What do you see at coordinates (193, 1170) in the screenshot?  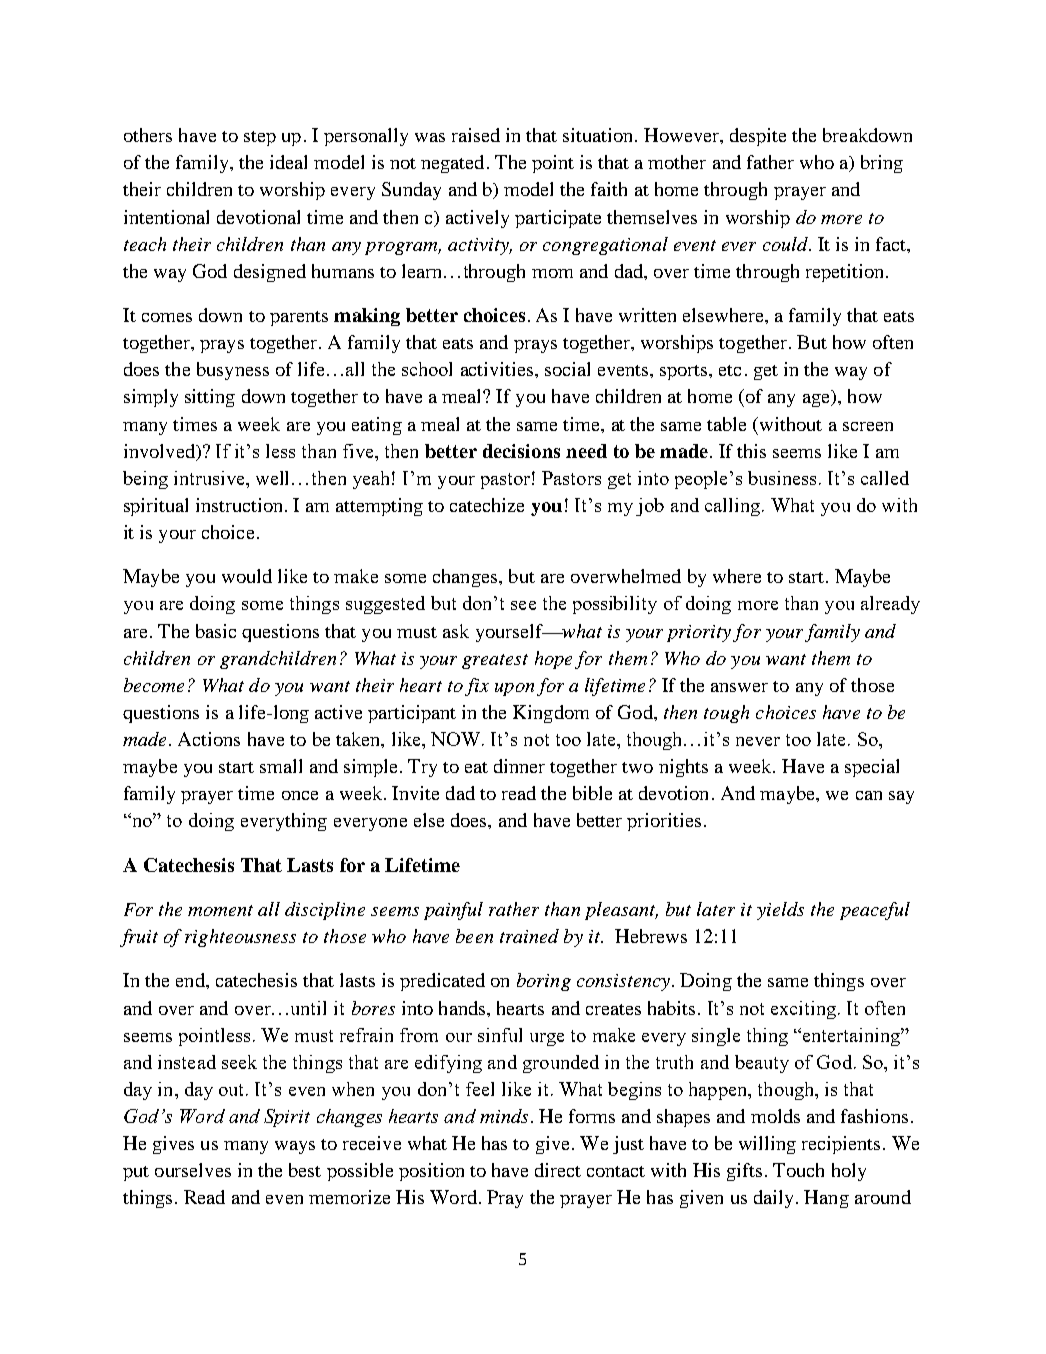 I see `ourselves` at bounding box center [193, 1170].
